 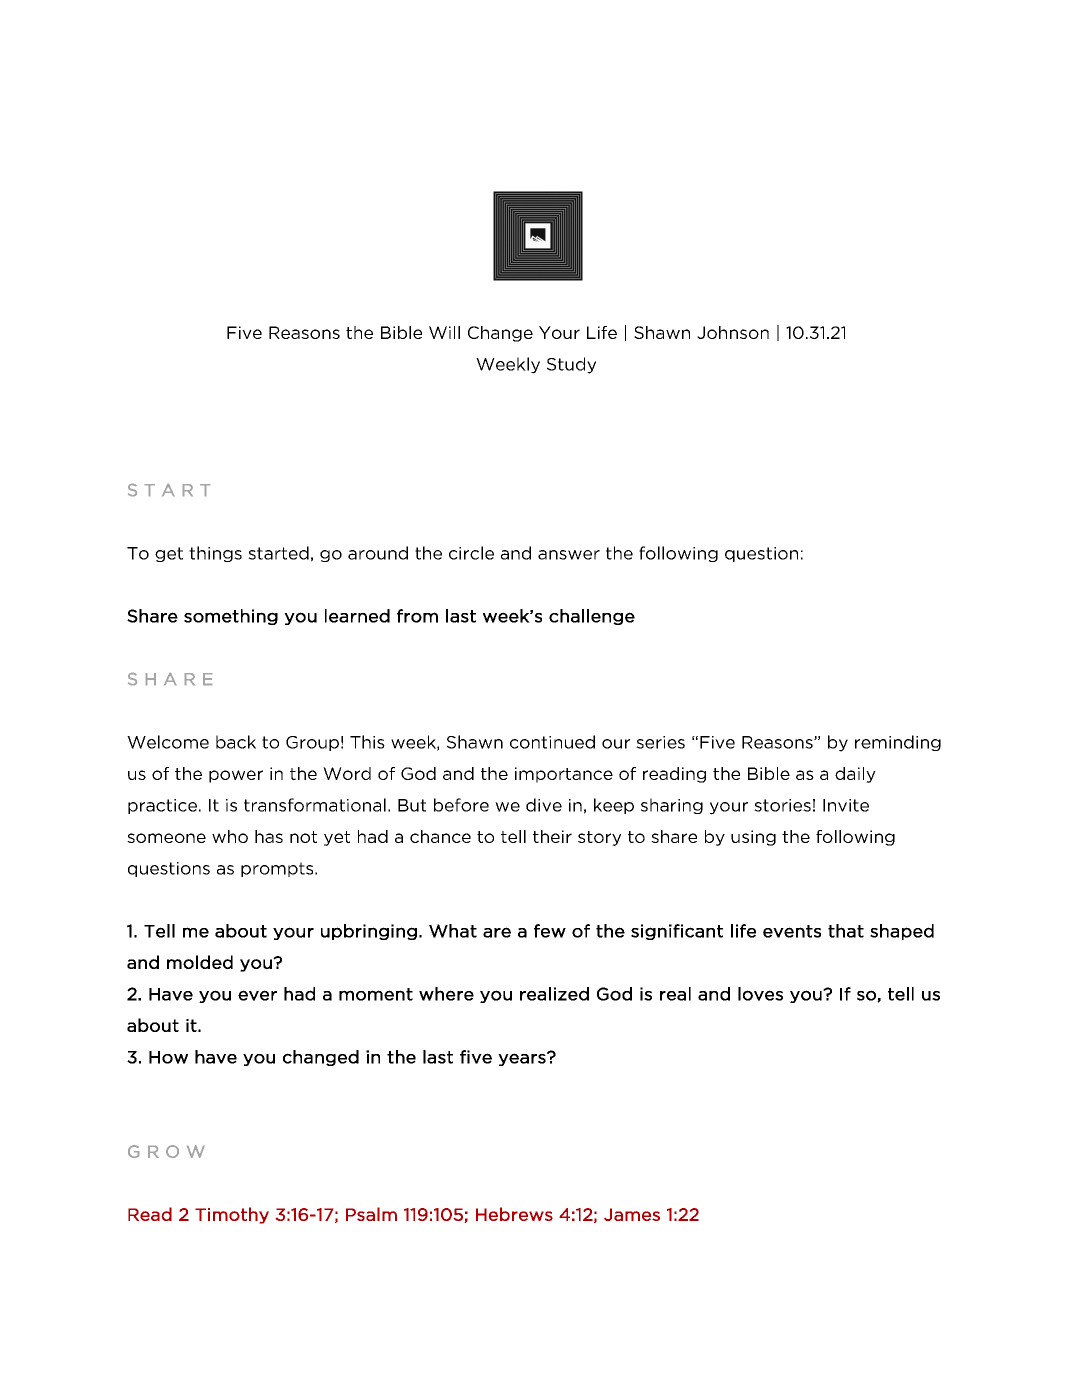 I want to click on started, so click(x=278, y=553).
